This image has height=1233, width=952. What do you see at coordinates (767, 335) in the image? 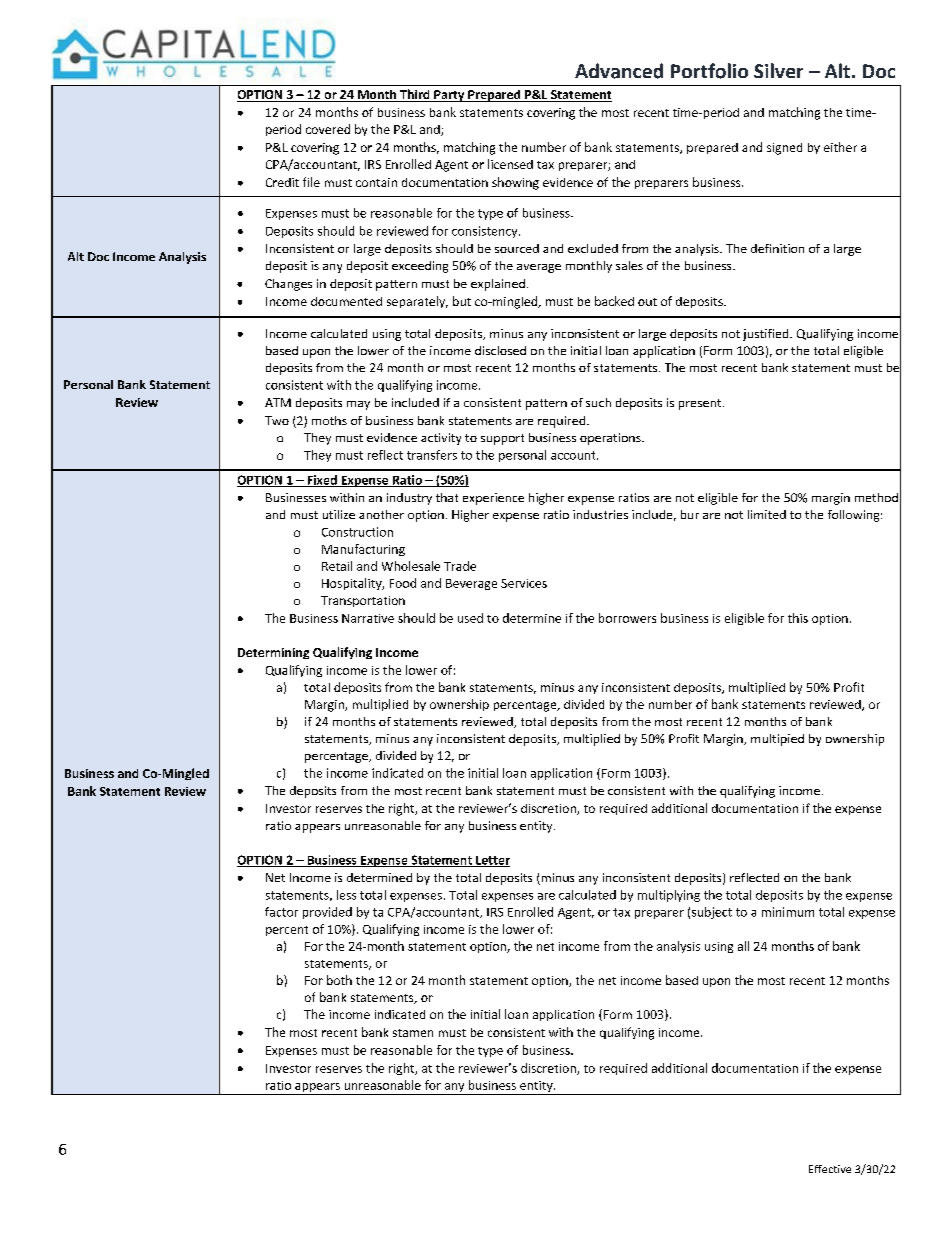
I see `justified` at bounding box center [767, 335].
